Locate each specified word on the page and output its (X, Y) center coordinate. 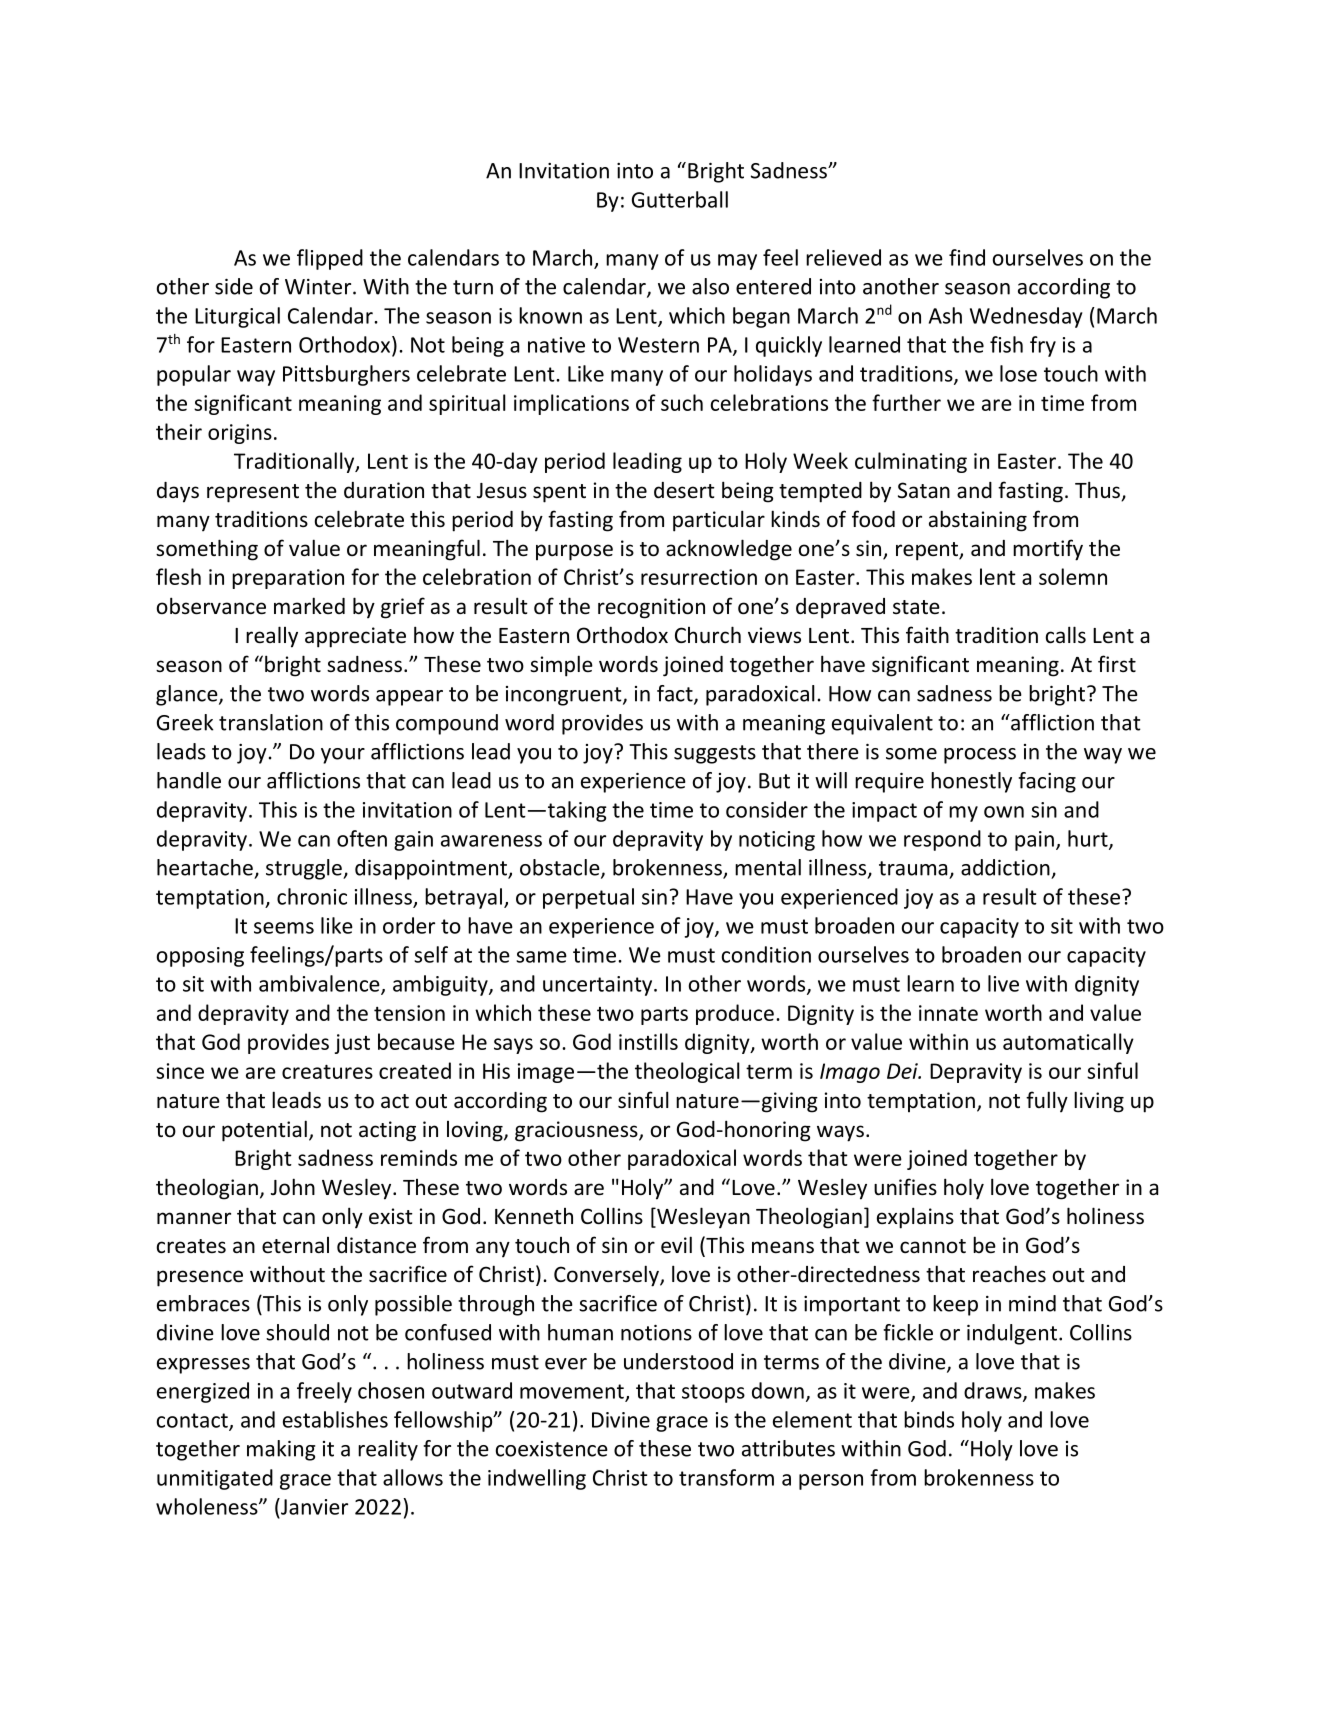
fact (676, 694)
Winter (319, 287)
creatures (327, 1072)
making (281, 1450)
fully (1047, 1102)
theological (687, 1072)
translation (271, 722)
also (710, 286)
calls (1066, 635)
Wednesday (1026, 317)
